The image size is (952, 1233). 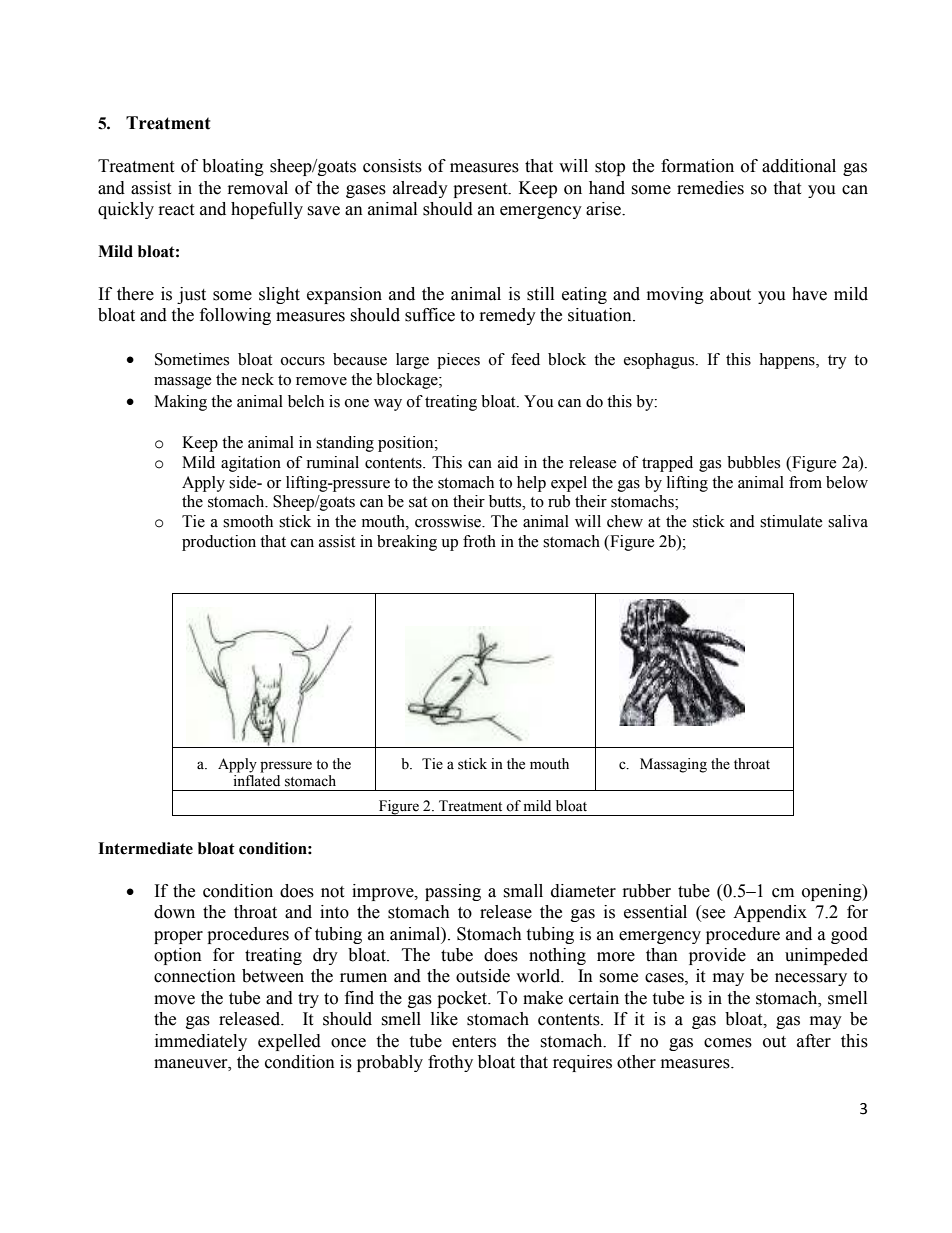 I want to click on Massaging, so click(x=673, y=765).
